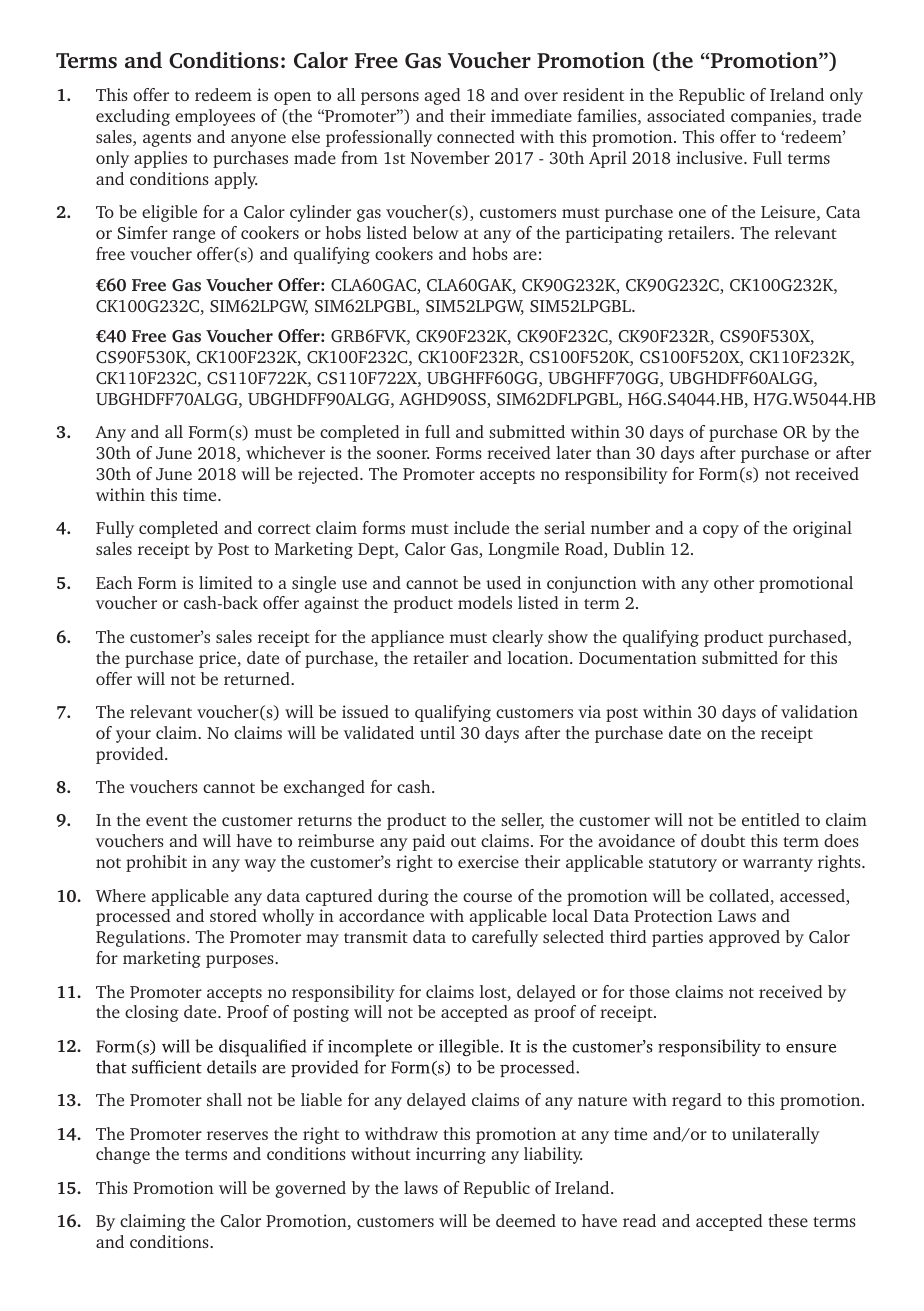 This screenshot has width=924, height=1311. I want to click on whichever, so click(285, 452).
